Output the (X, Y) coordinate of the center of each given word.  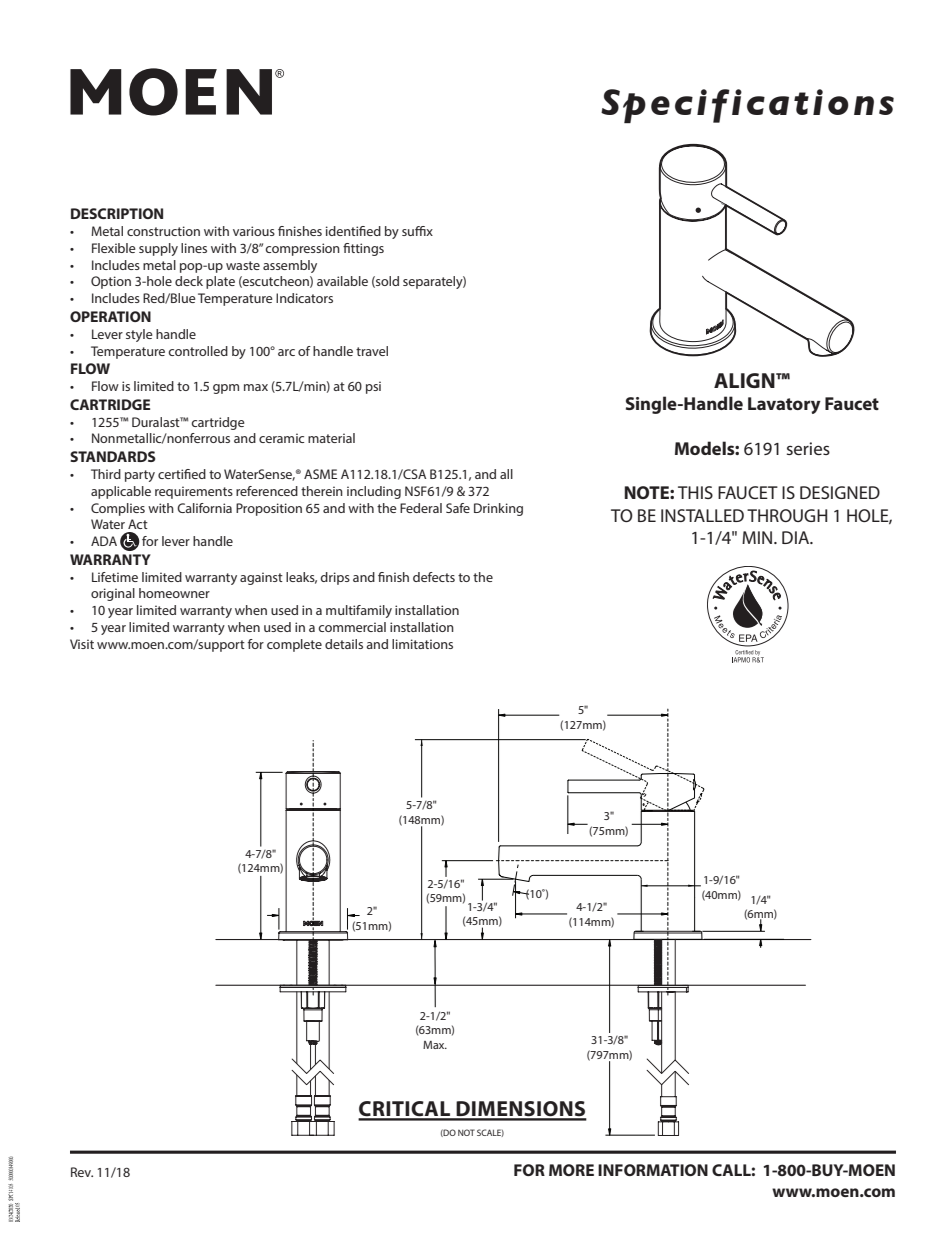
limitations (422, 644)
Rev (82, 1172)
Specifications (747, 106)
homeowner (174, 593)
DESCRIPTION (117, 213)
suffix (417, 231)
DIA (797, 537)
